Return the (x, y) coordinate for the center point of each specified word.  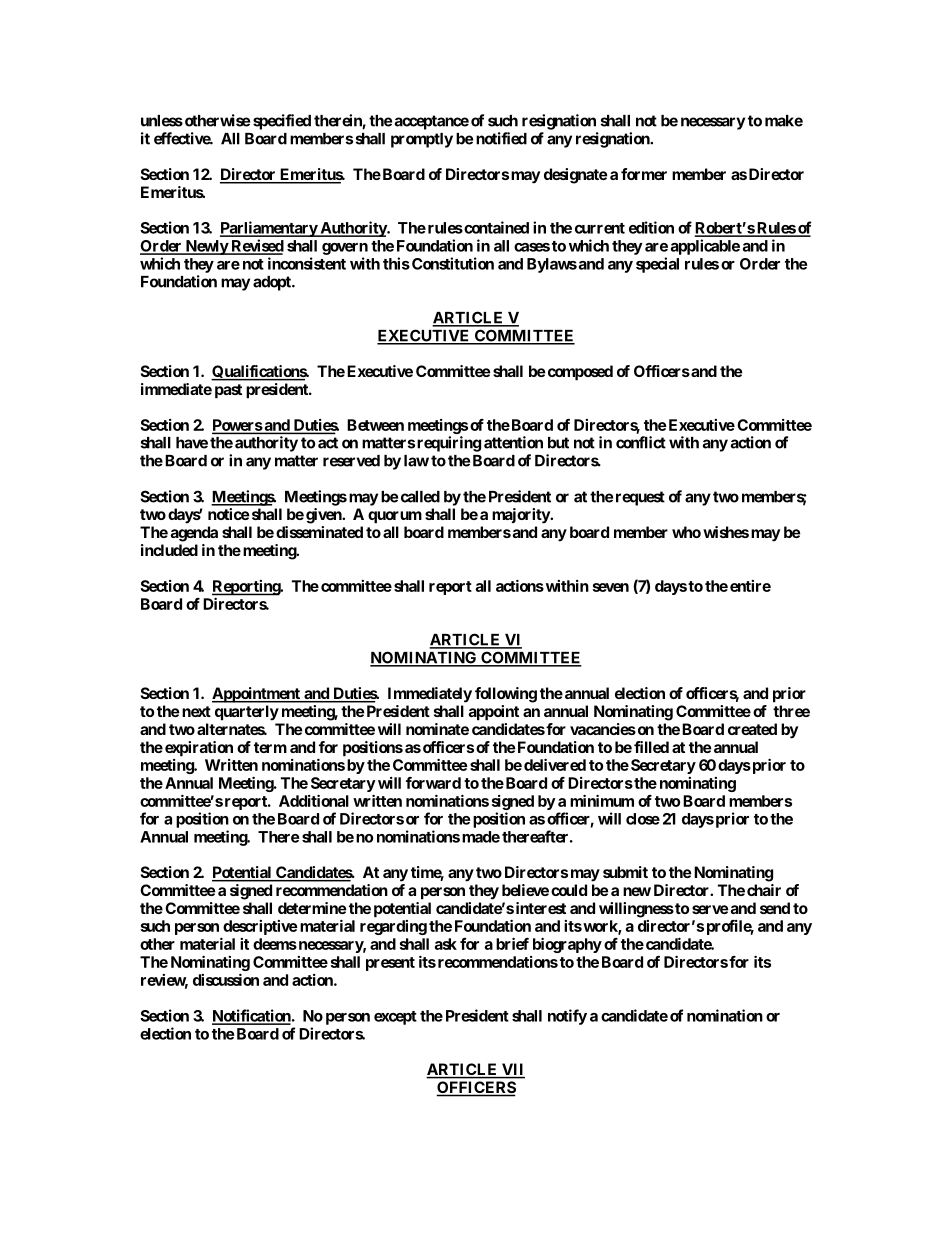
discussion (226, 979)
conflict (641, 442)
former (644, 174)
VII (512, 1070)
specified (282, 122)
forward (433, 783)
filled (651, 747)
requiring (449, 444)
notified (501, 138)
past (228, 391)
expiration (199, 749)
